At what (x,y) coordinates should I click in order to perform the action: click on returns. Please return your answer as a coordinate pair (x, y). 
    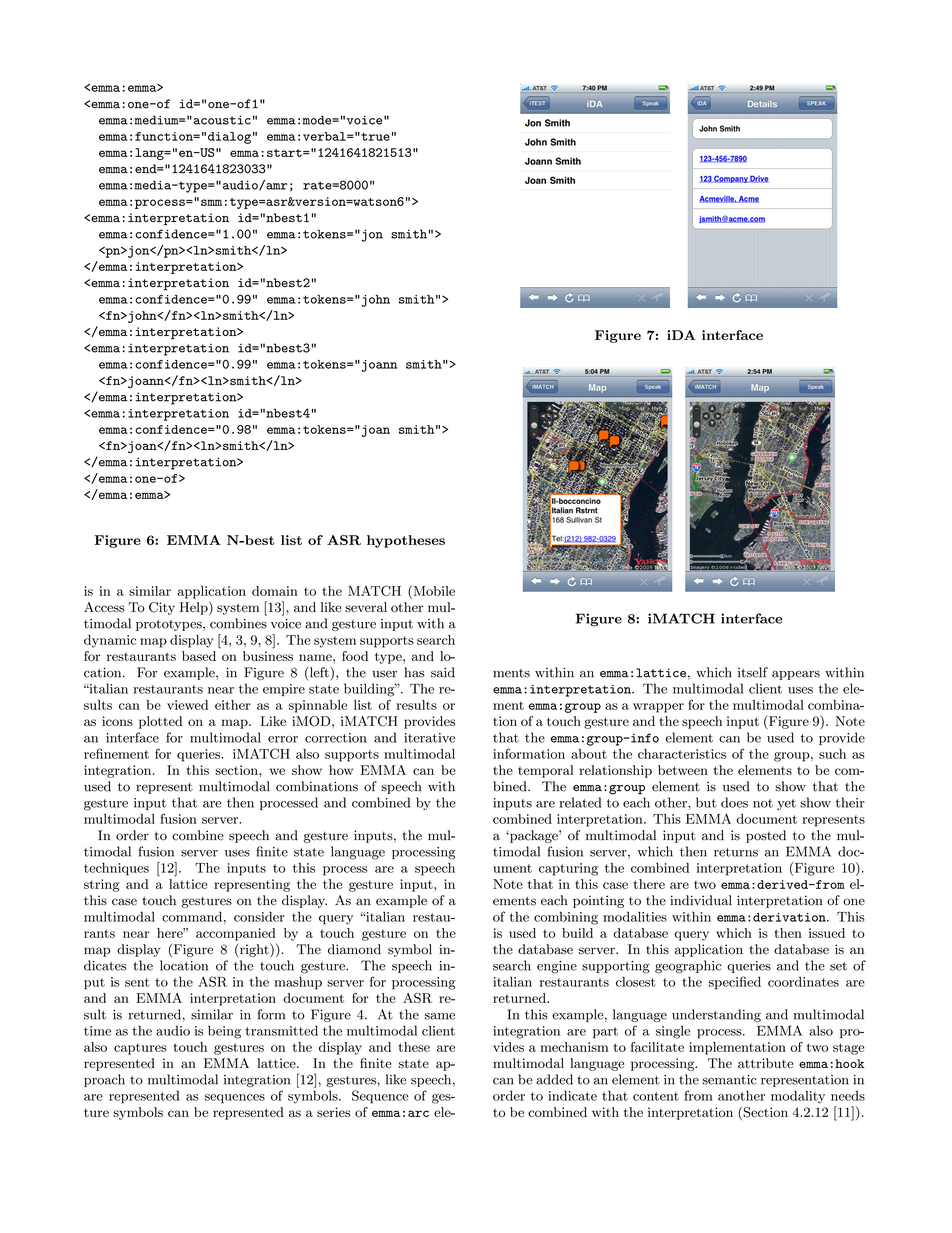
    Looking at the image, I should click on (736, 852).
